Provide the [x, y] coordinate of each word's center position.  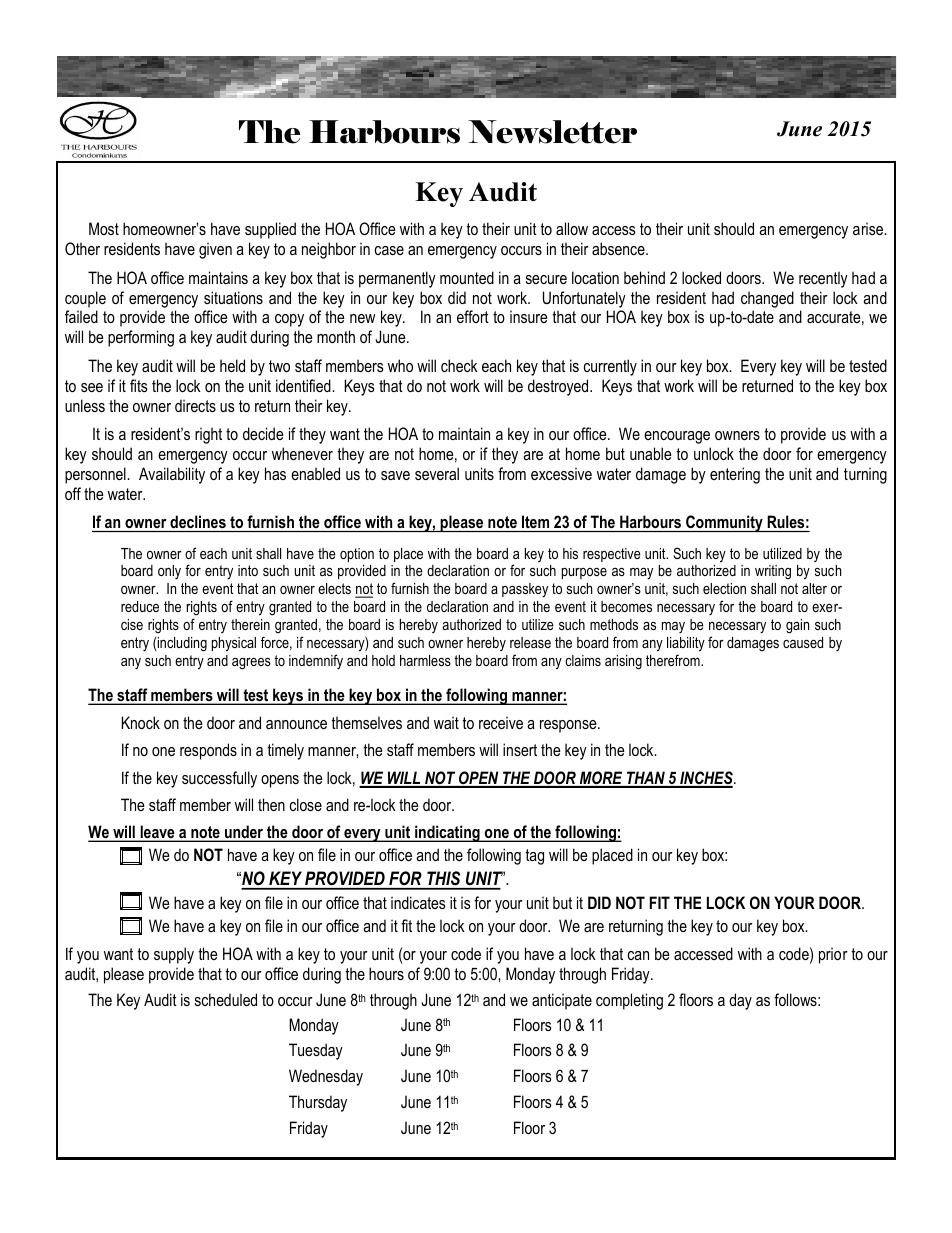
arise [869, 228]
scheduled [226, 999]
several [437, 473]
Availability [172, 475]
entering [735, 475]
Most [104, 228]
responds [208, 751]
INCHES [706, 779]
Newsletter [552, 132]
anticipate [562, 1001]
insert [520, 749]
